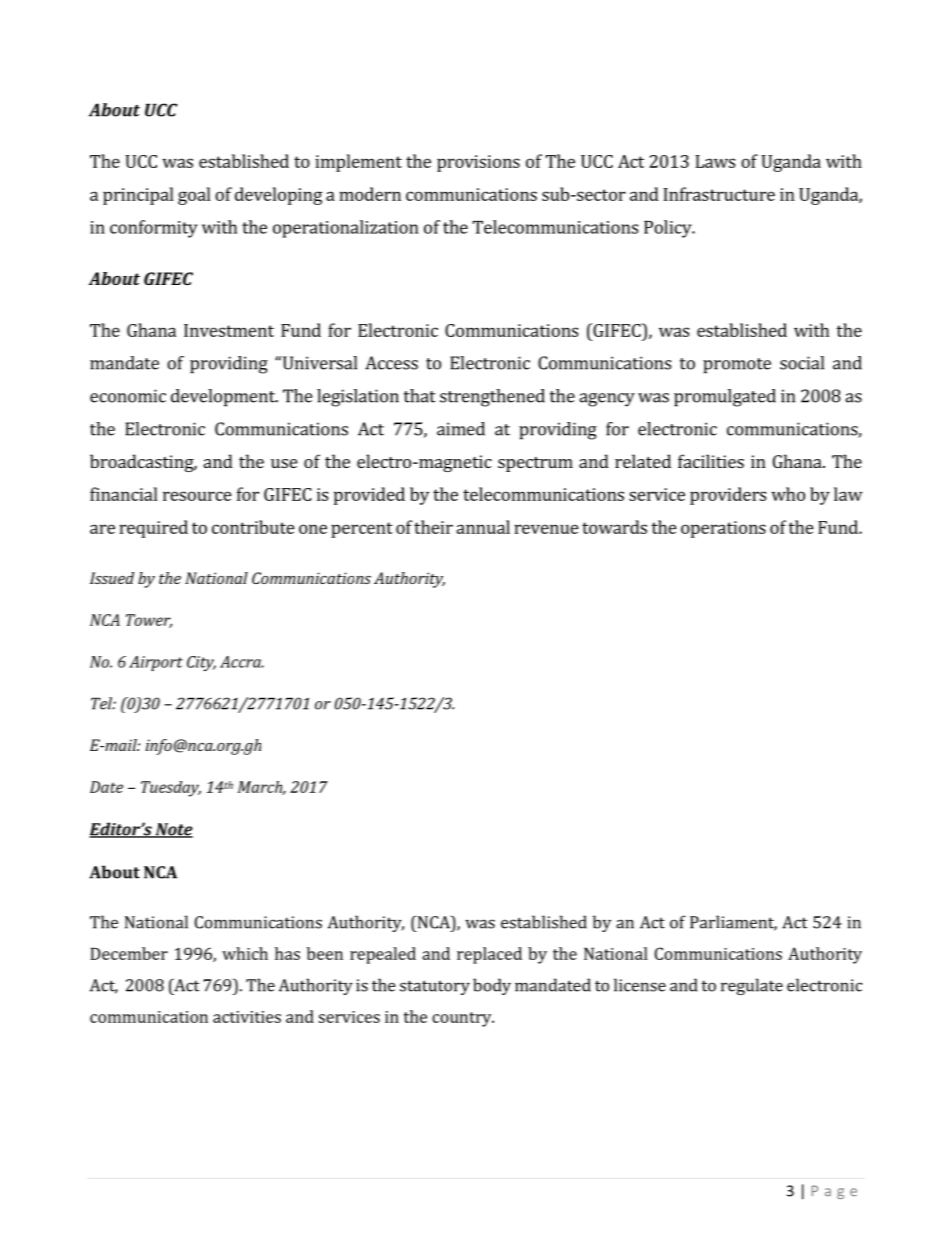  What do you see at coordinates (711, 461) in the screenshot?
I see `facilities` at bounding box center [711, 461].
